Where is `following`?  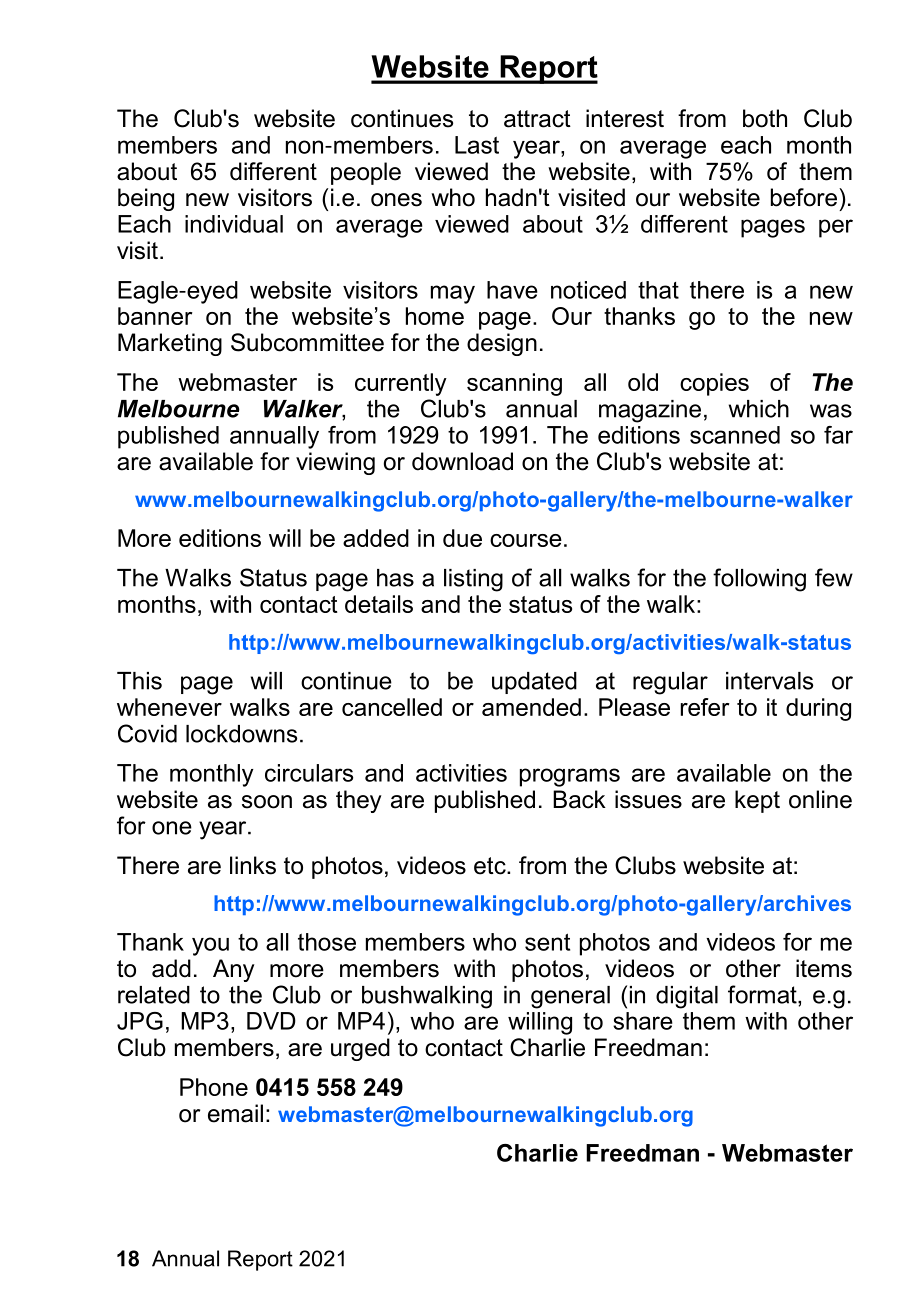 following is located at coordinates (759, 580).
